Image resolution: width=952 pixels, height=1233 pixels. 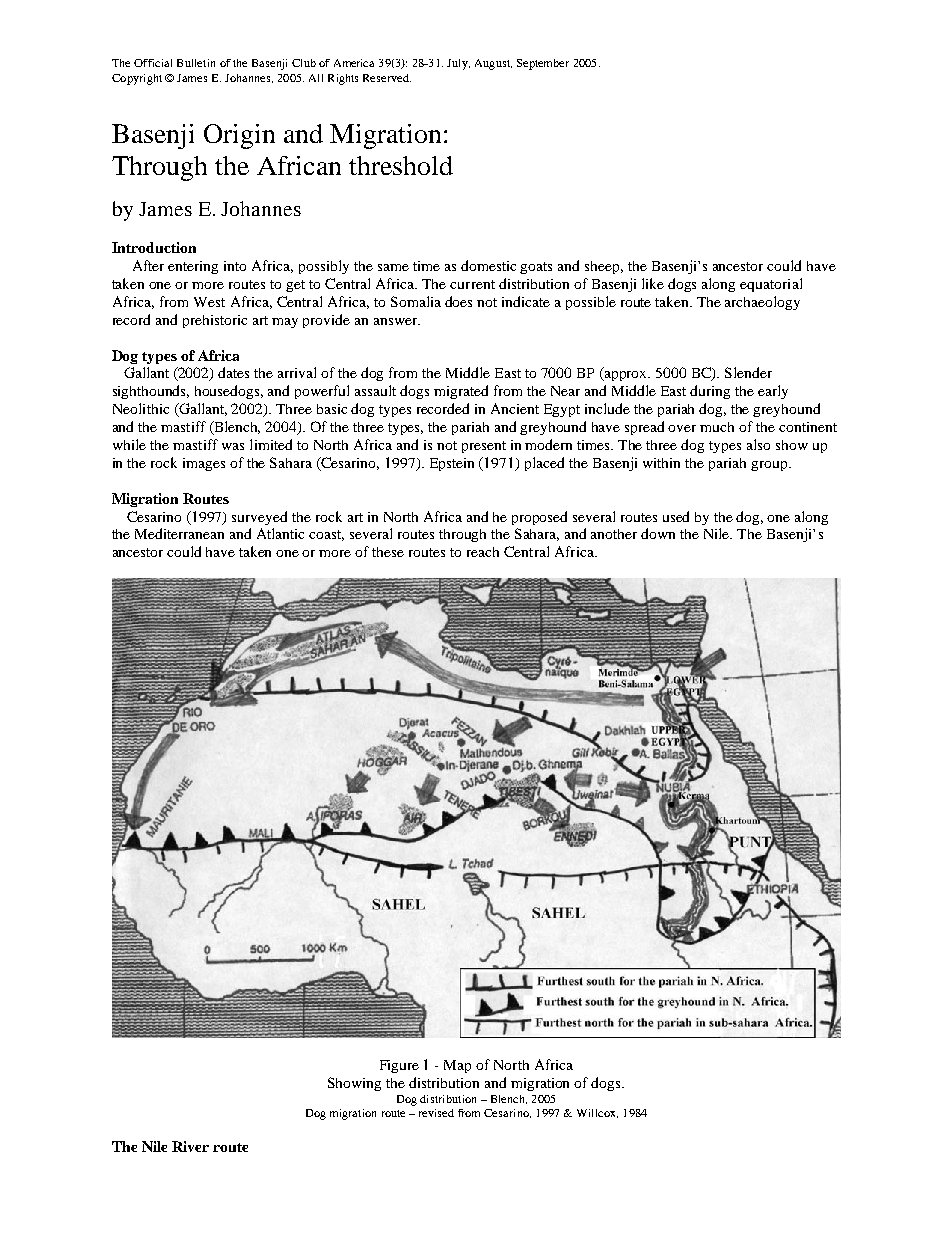 I want to click on Figure, so click(x=399, y=1066).
